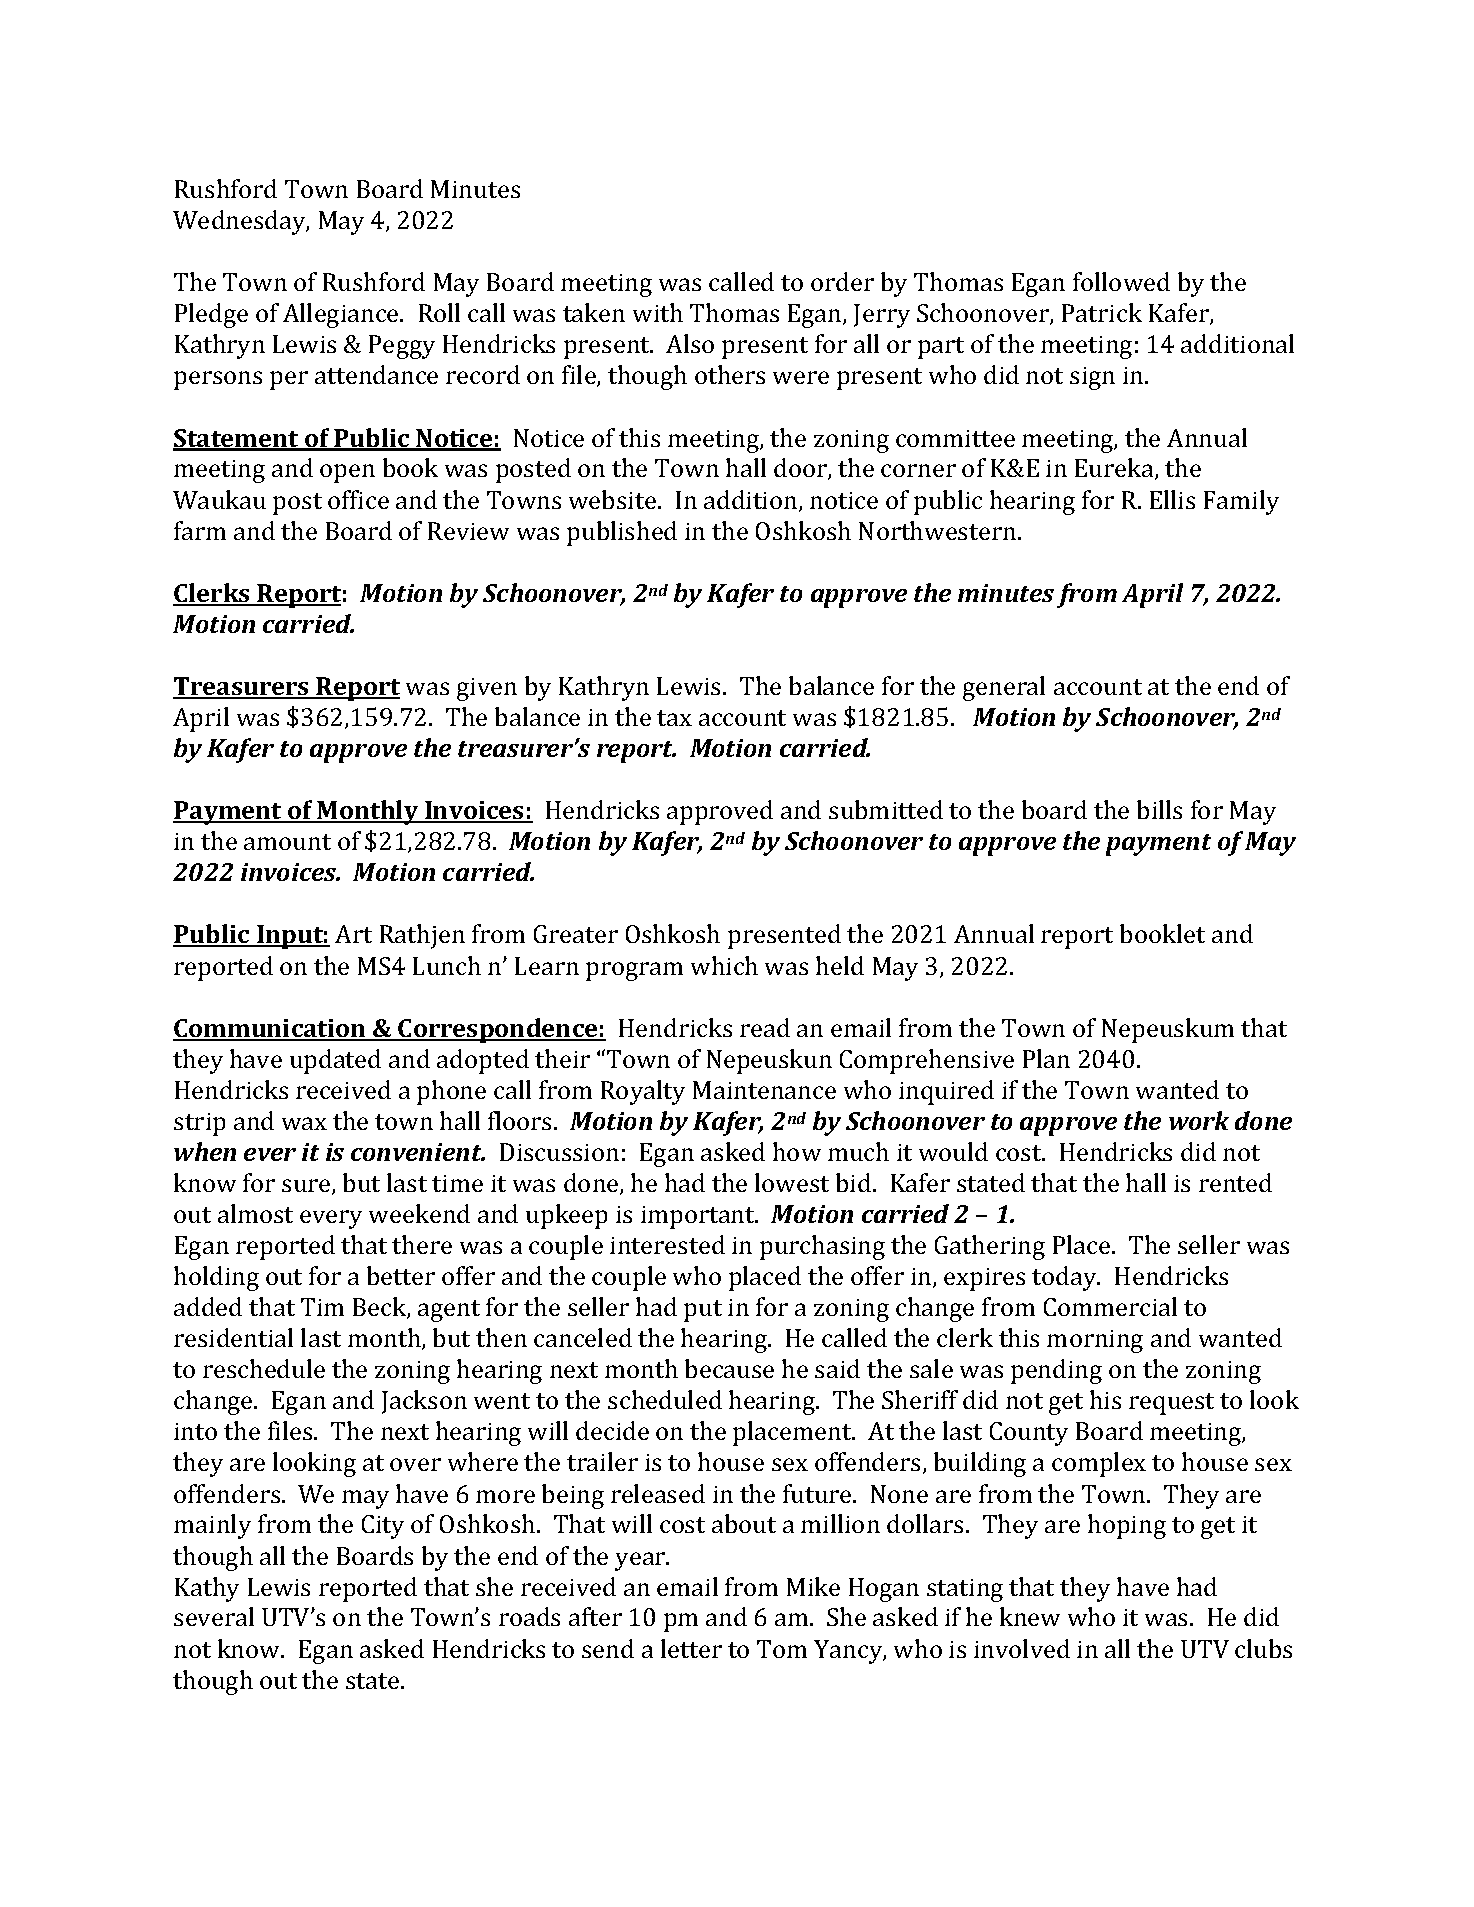 Image resolution: width=1474 pixels, height=1907 pixels. What do you see at coordinates (1102, 312) in the screenshot?
I see `Patrick` at bounding box center [1102, 312].
